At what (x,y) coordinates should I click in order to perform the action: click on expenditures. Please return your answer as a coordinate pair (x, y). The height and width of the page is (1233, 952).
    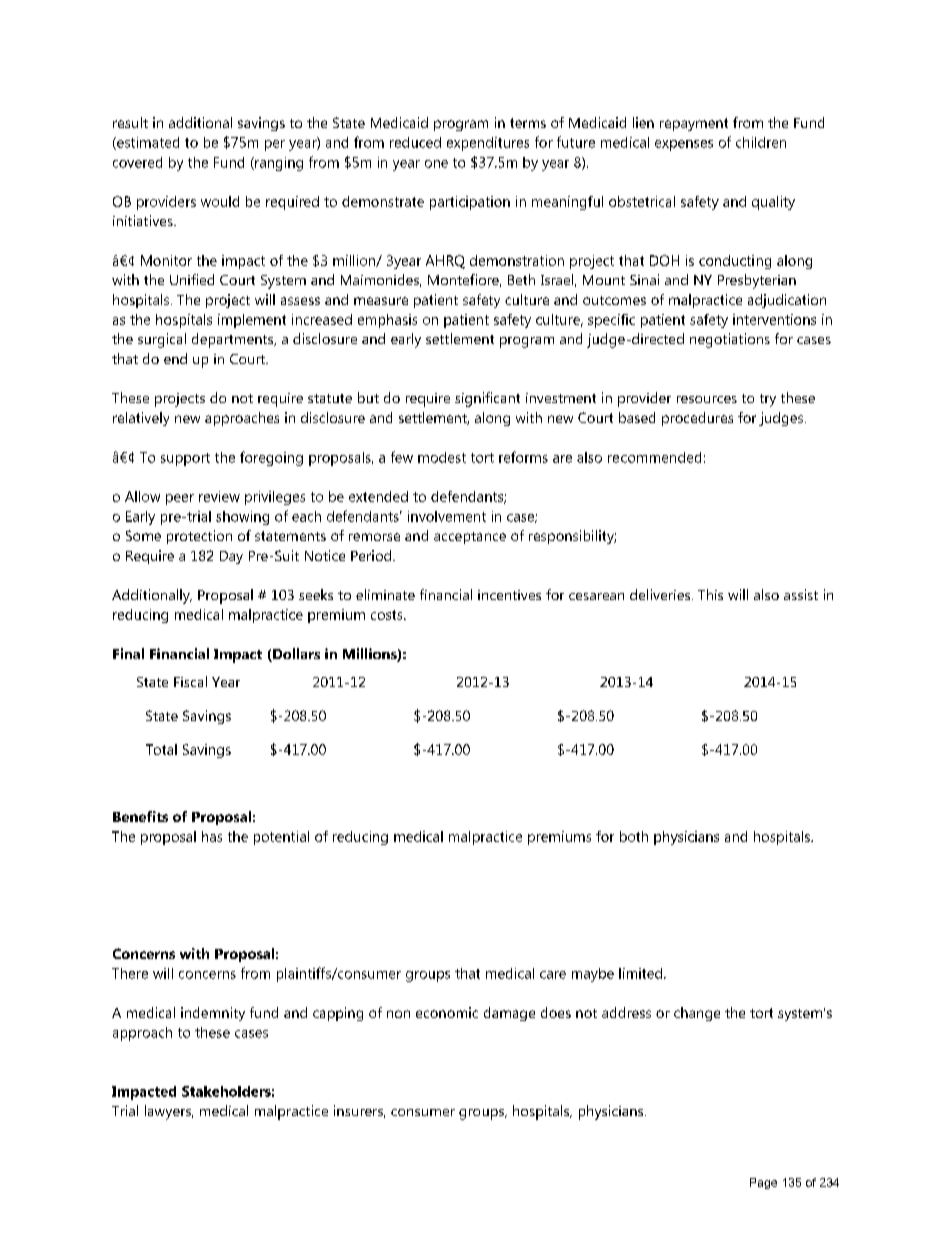
    Looking at the image, I should click on (488, 144).
